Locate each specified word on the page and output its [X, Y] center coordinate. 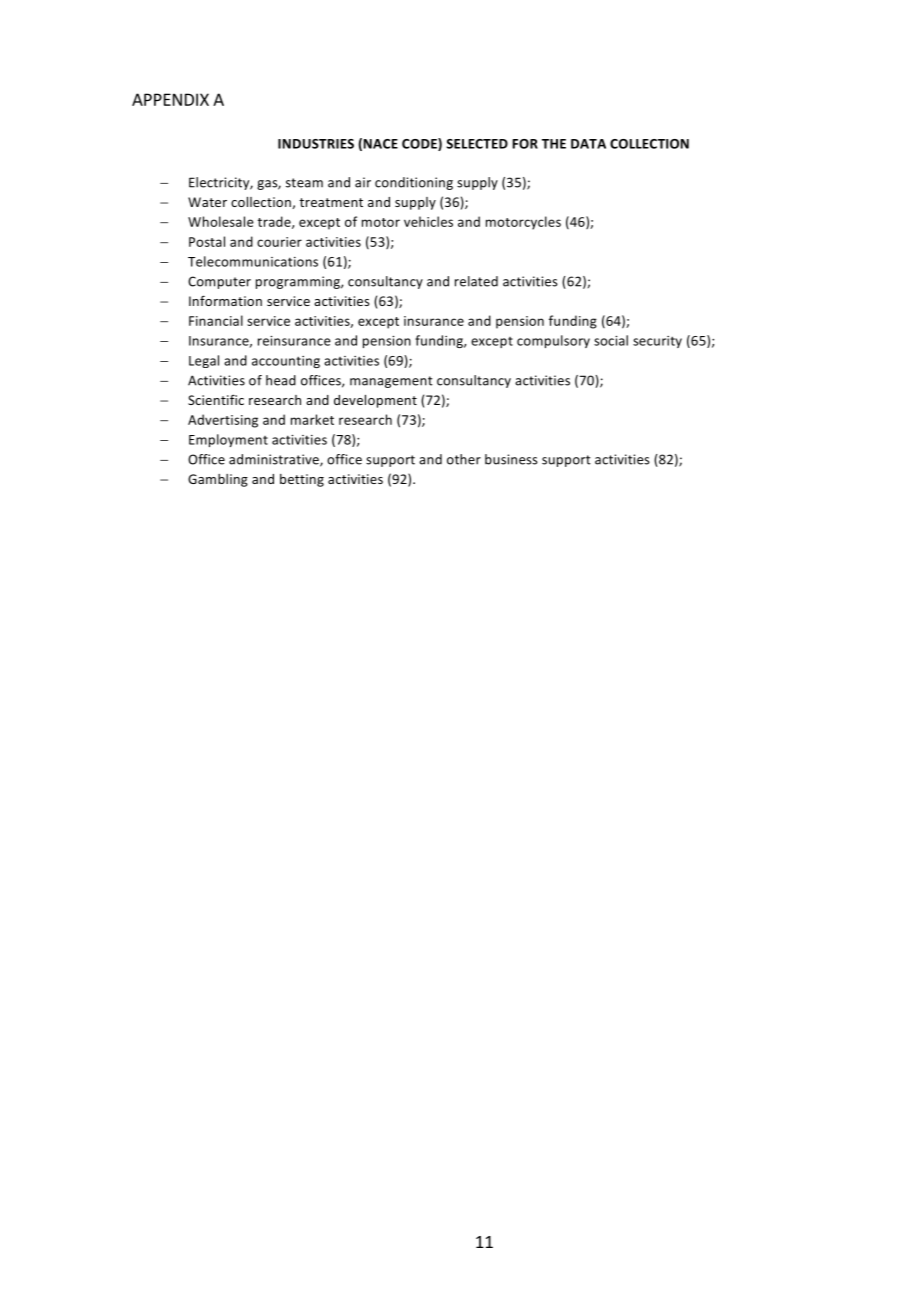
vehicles [428, 221]
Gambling [218, 480]
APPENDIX [170, 99]
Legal [204, 361]
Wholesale [221, 221]
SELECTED [477, 144]
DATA [588, 144]
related [476, 281]
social [611, 340]
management [391, 382]
